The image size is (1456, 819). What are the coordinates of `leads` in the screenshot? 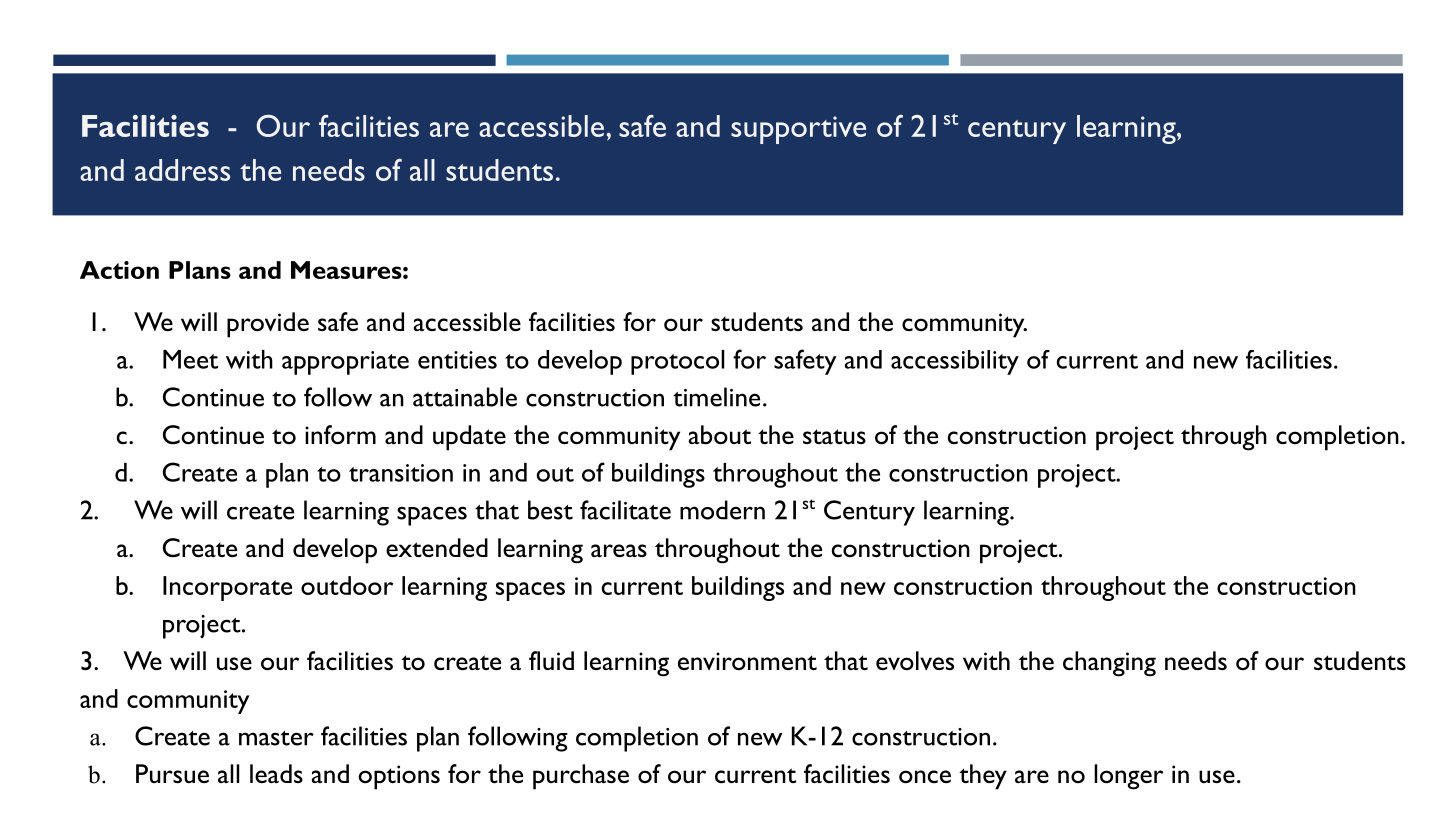 It's located at (276, 773).
